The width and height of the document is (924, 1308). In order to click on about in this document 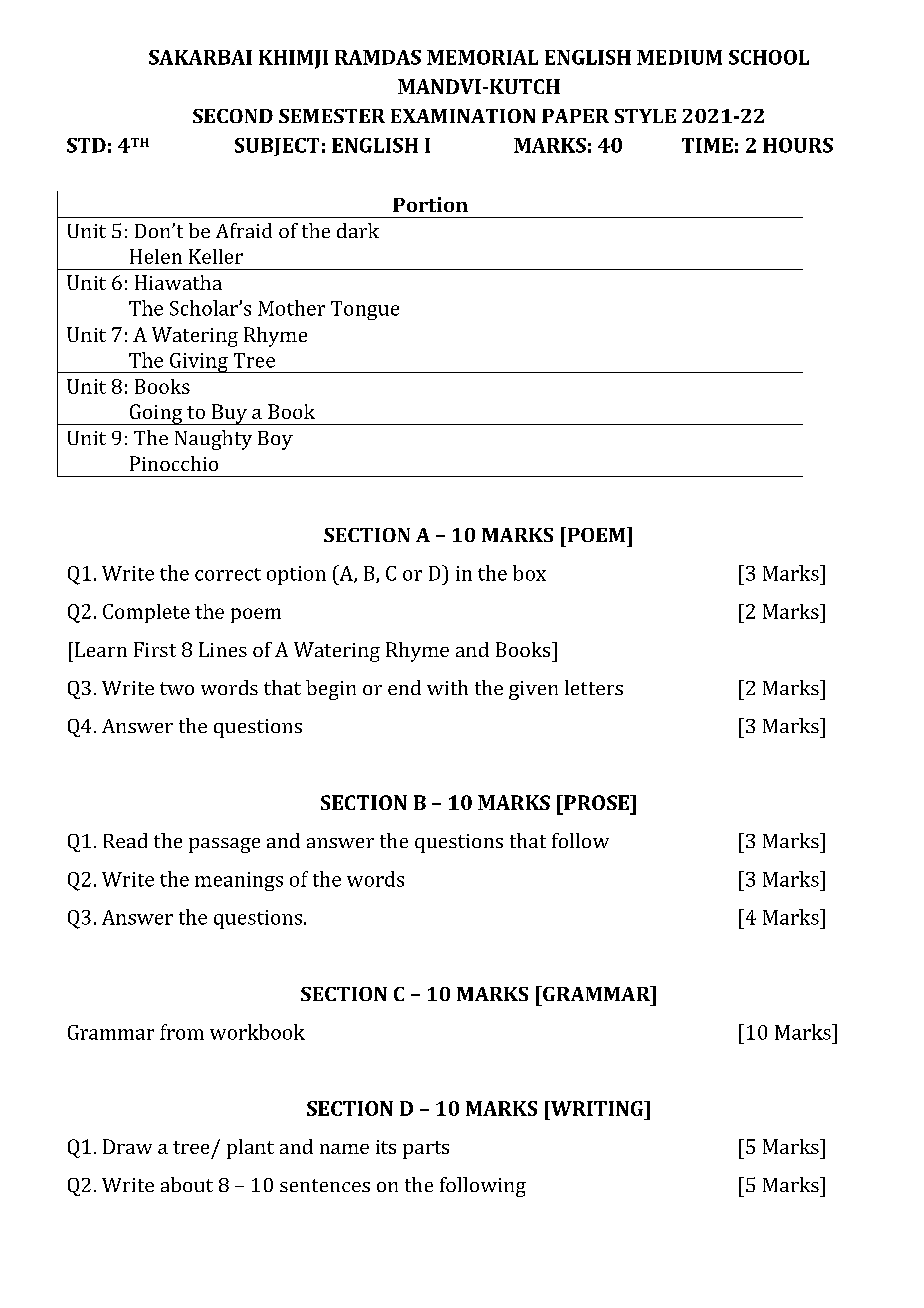, I will do `click(187, 1184)`.
